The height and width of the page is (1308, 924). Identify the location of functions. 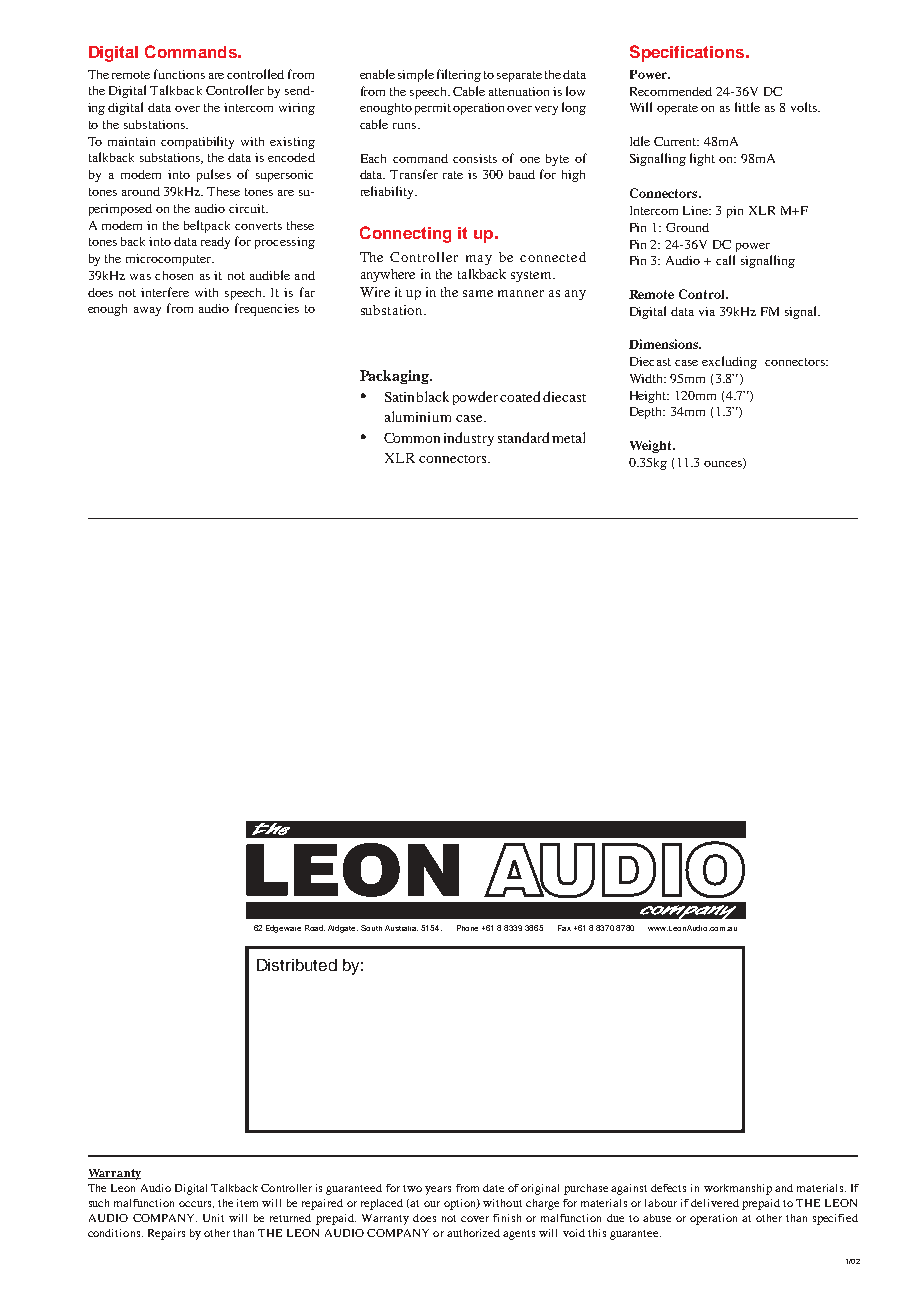
(179, 74).
